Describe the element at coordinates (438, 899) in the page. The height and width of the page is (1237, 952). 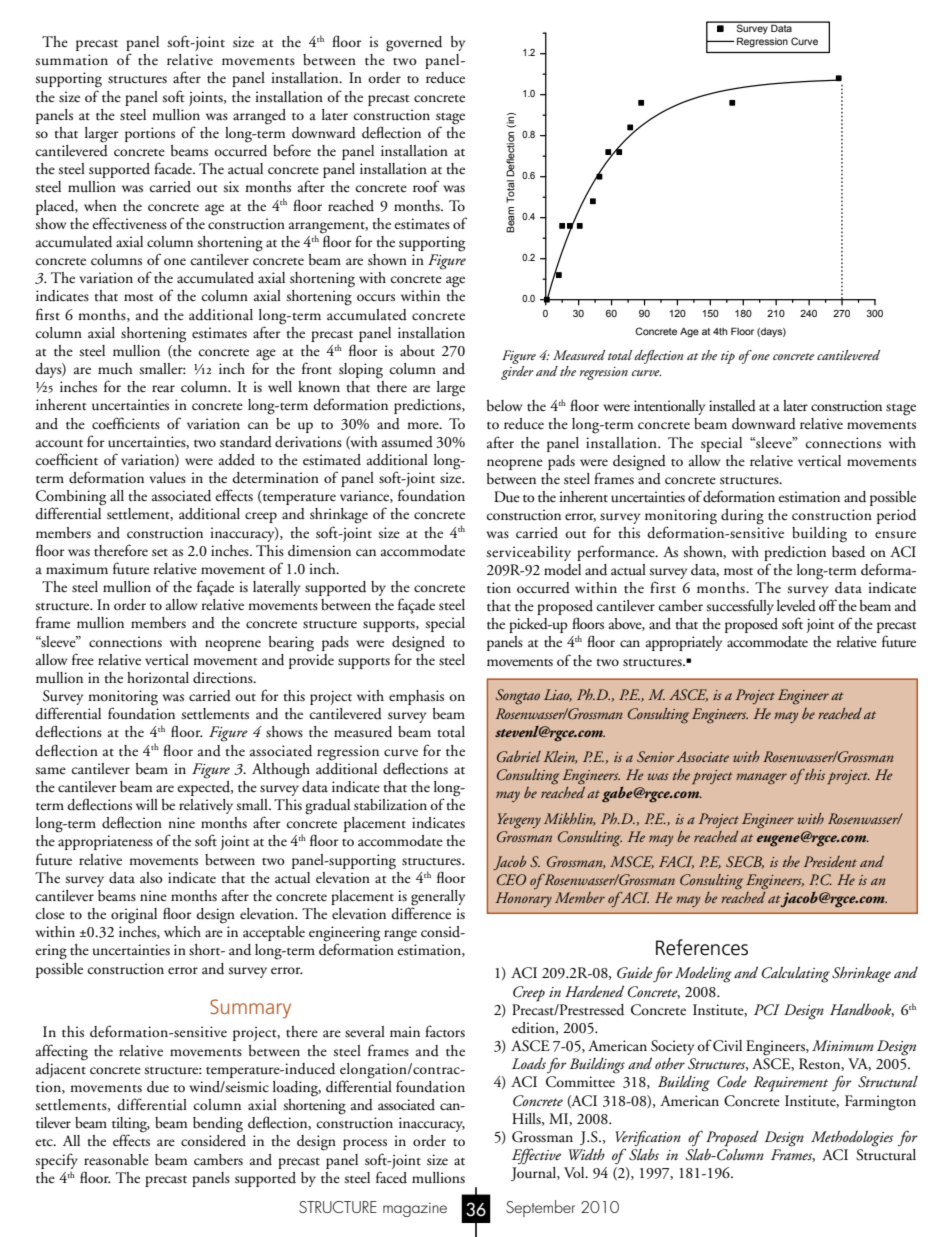
I see `generally` at that location.
